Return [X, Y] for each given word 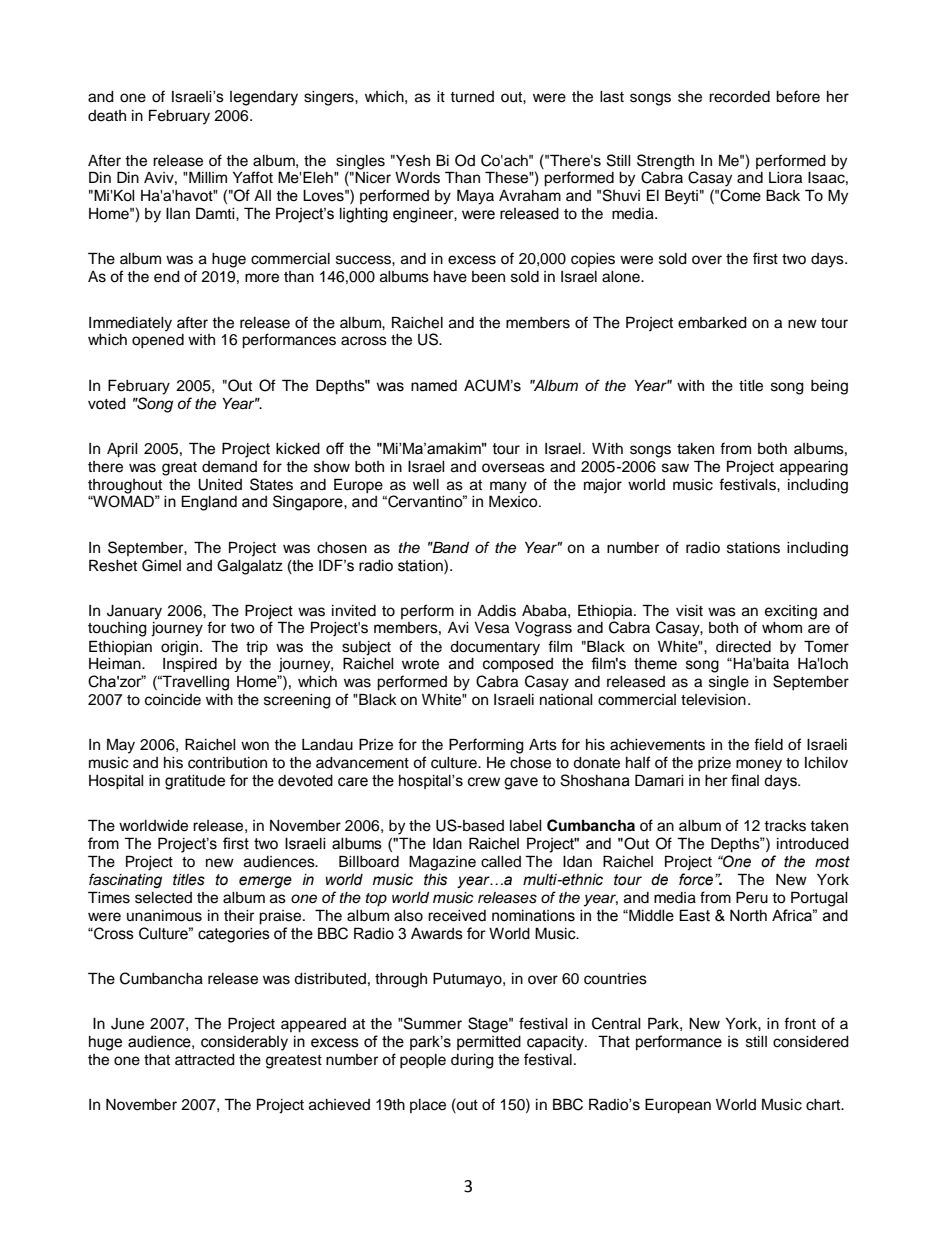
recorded [739, 97]
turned [472, 97]
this [435, 880]
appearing [814, 468]
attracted [205, 1060]
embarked [712, 323]
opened [158, 341]
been [488, 277]
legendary [264, 98]
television [713, 700]
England [209, 503]
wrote [420, 664]
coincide [173, 700]
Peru [752, 897]
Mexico [514, 501]
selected [163, 898]
